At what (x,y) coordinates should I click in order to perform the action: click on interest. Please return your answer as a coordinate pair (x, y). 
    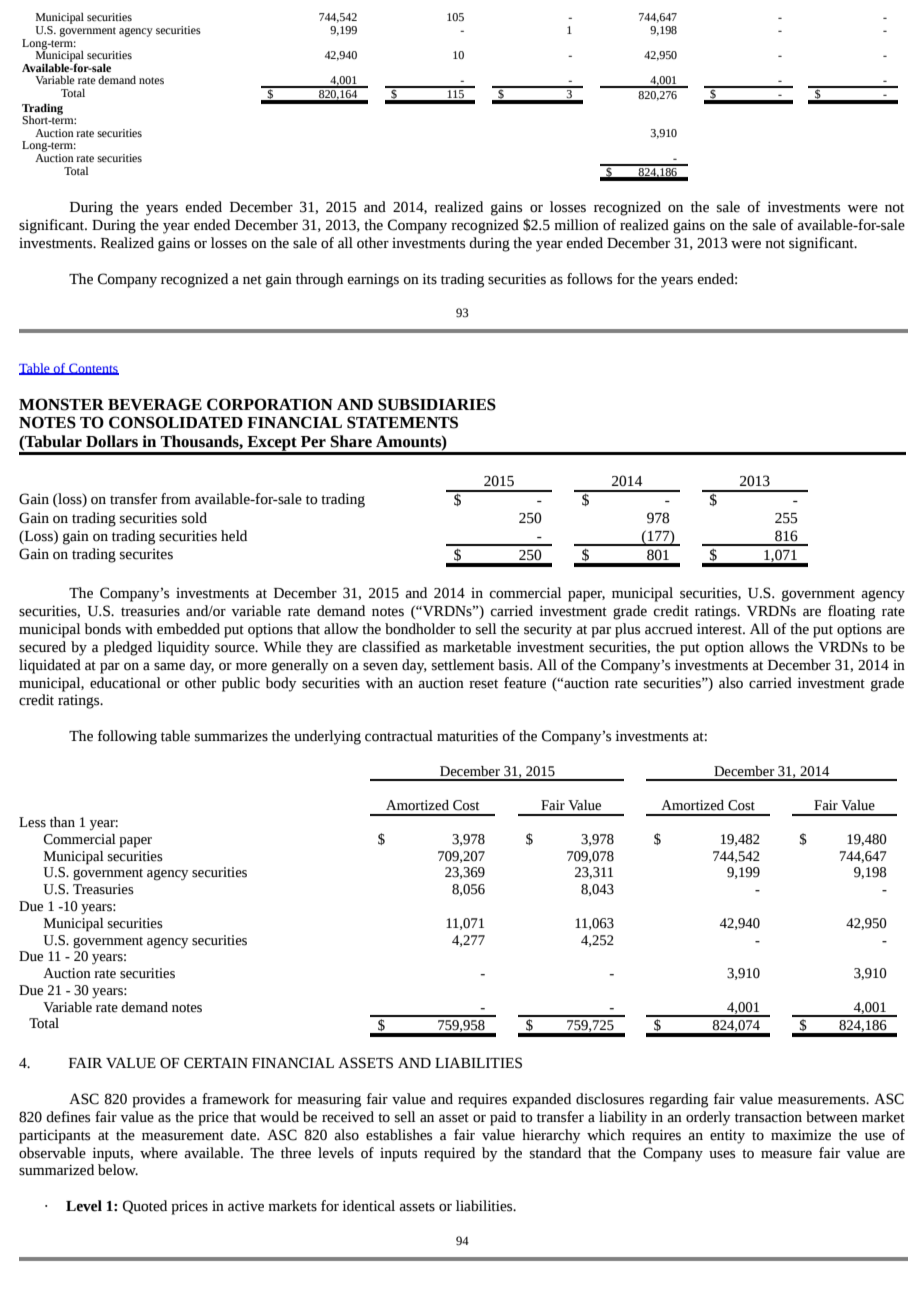
    Looking at the image, I should click on (720, 629).
